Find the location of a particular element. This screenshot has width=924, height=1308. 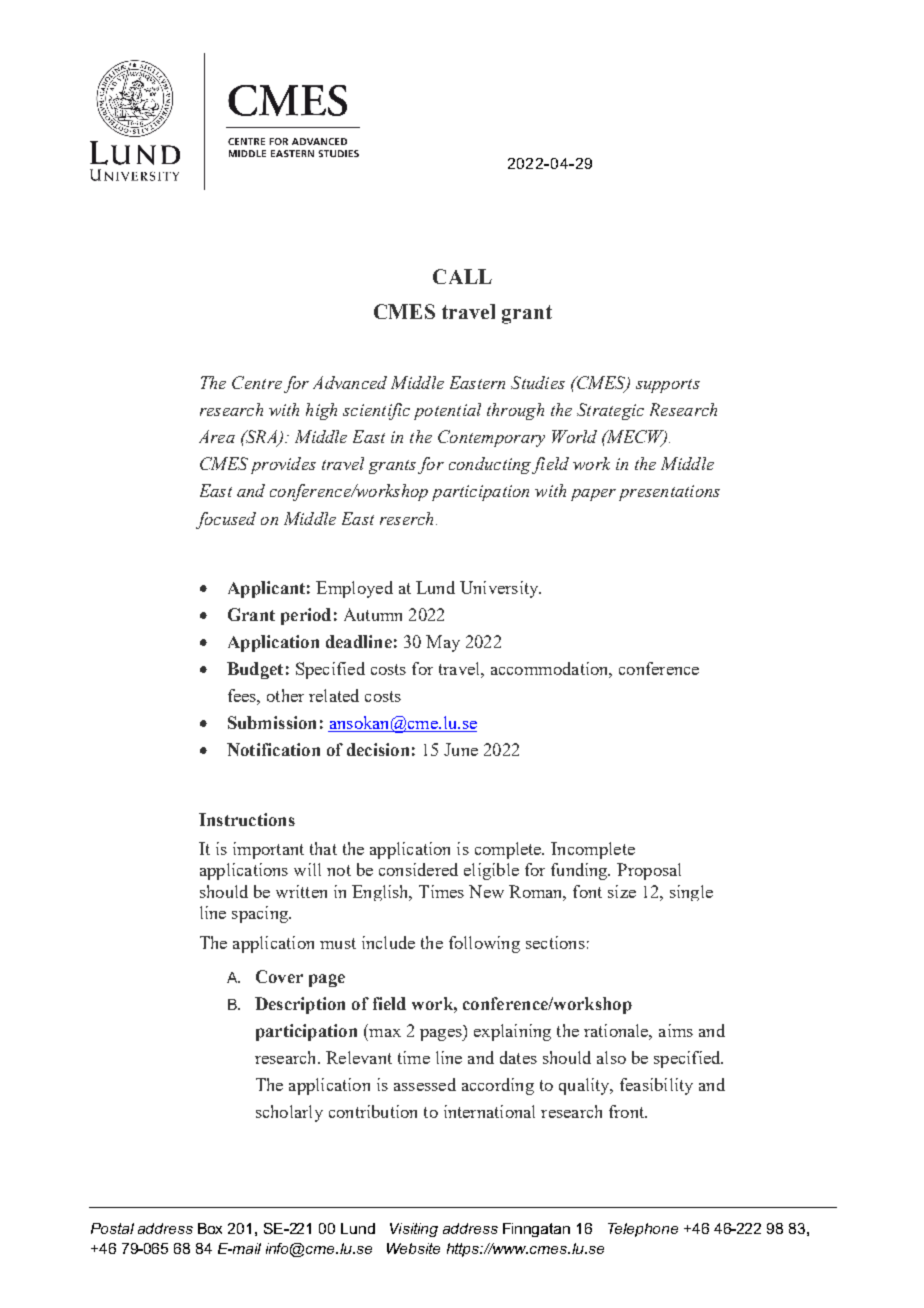

Centre is located at coordinates (257, 382).
